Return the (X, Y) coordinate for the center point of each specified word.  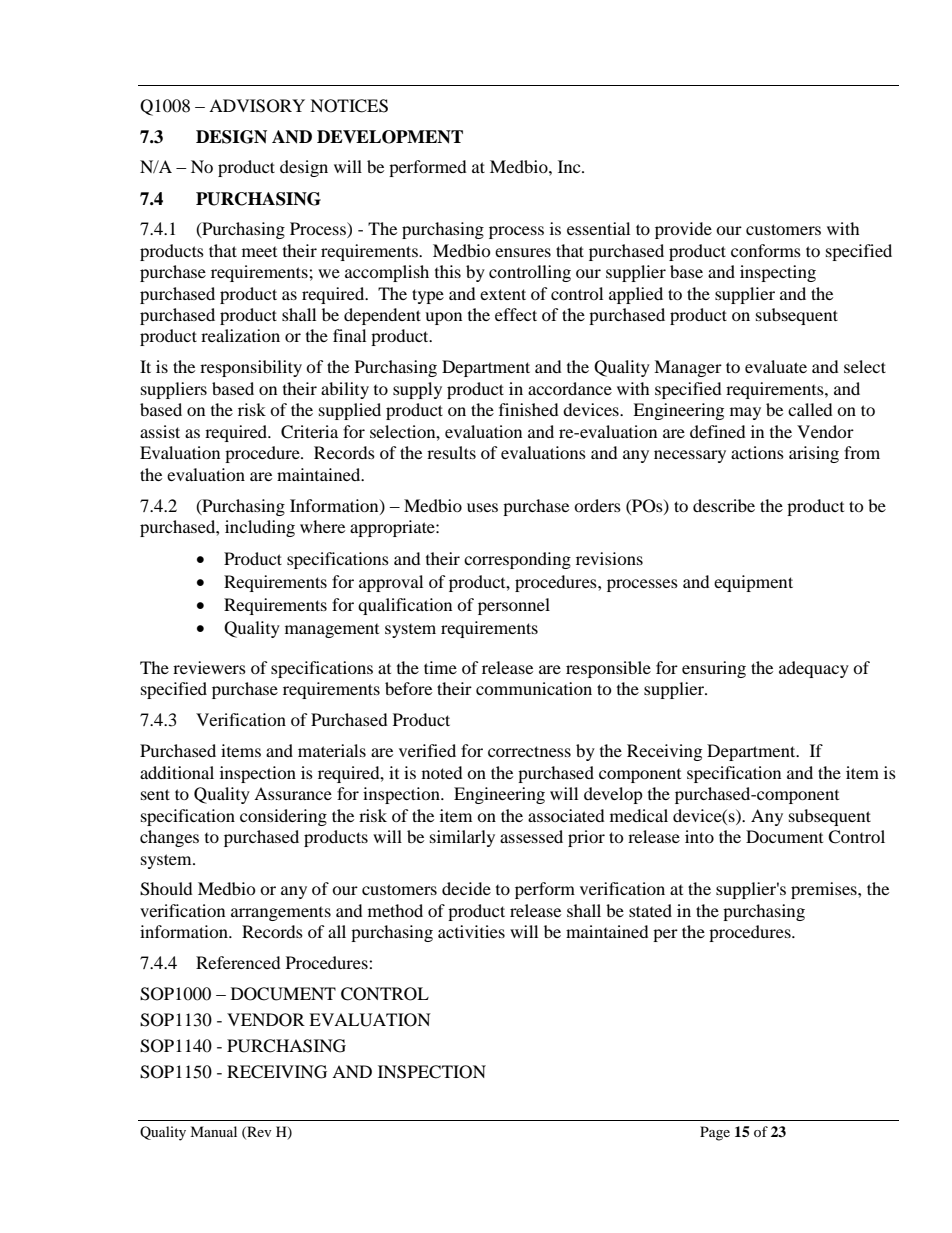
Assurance (293, 793)
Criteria (309, 432)
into (699, 836)
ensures (523, 252)
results (451, 452)
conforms (766, 250)
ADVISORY (257, 106)
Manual (213, 1131)
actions (757, 452)
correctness (529, 751)
